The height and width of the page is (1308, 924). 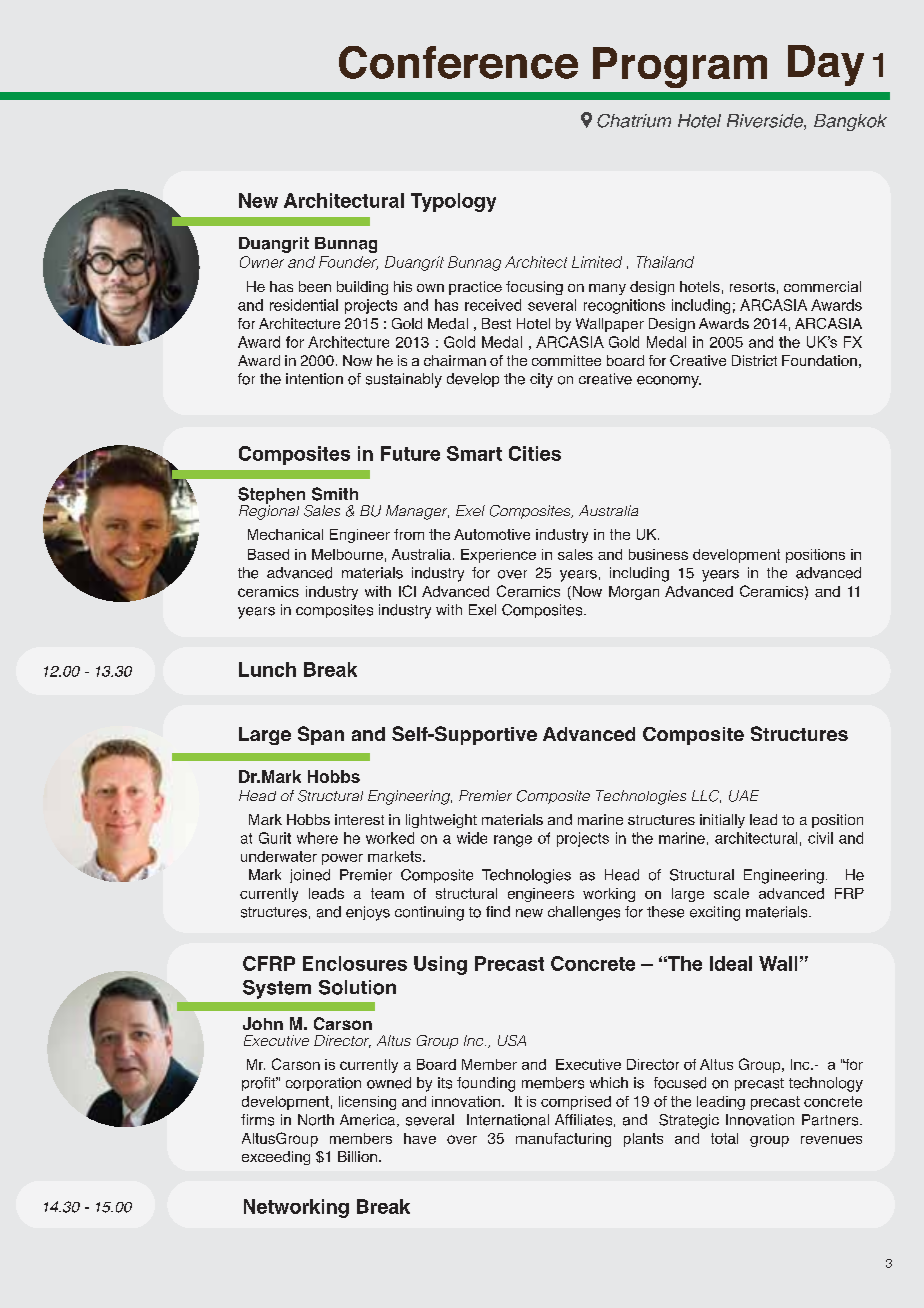 I want to click on UAE, so click(x=744, y=796).
